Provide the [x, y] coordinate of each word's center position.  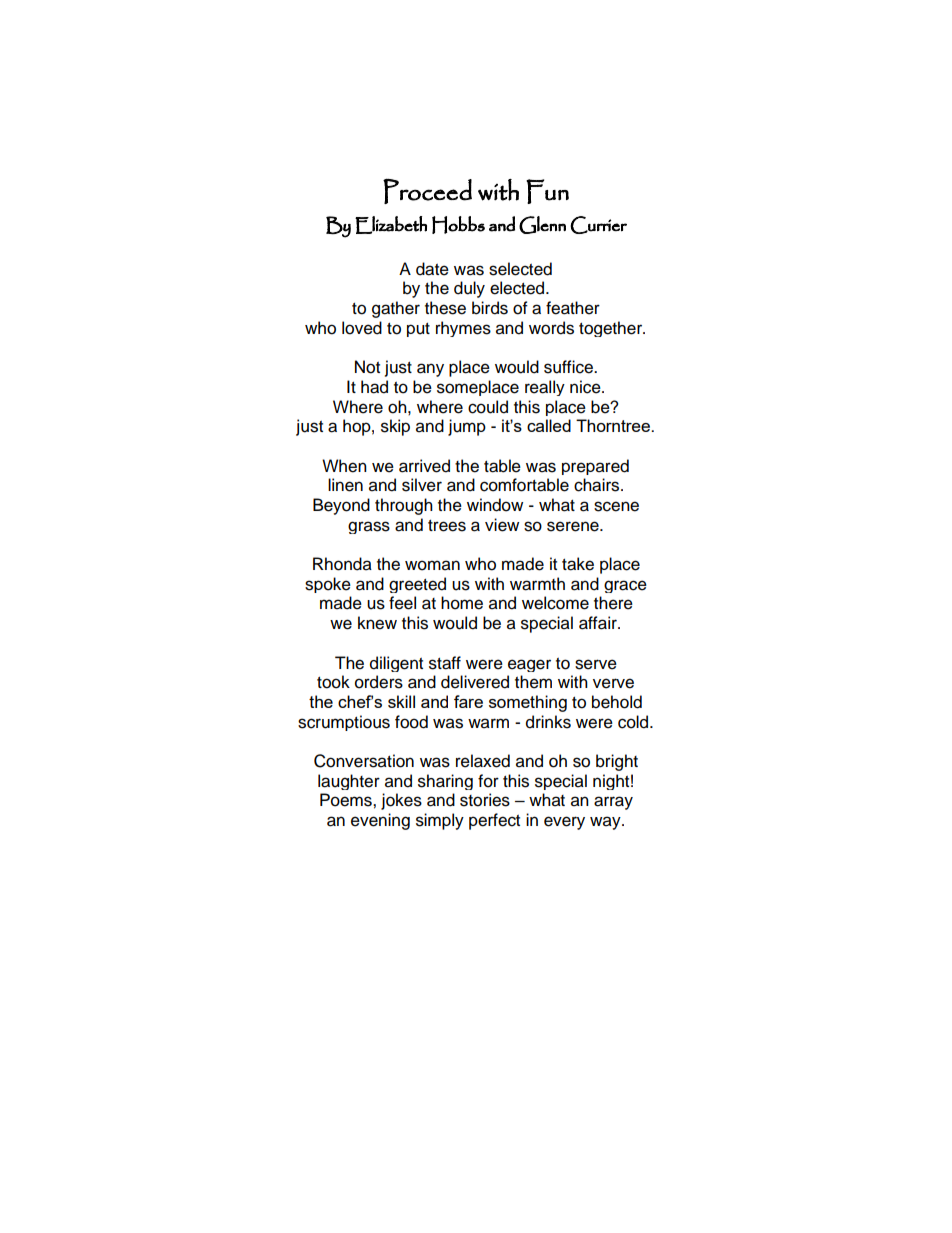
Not [367, 367]
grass [369, 527]
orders [379, 682]
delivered [475, 682]
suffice [569, 367]
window [495, 505]
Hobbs [458, 225]
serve [596, 664]
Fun [547, 191]
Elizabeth [391, 225]
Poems [347, 800]
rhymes [463, 329]
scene [616, 506]
